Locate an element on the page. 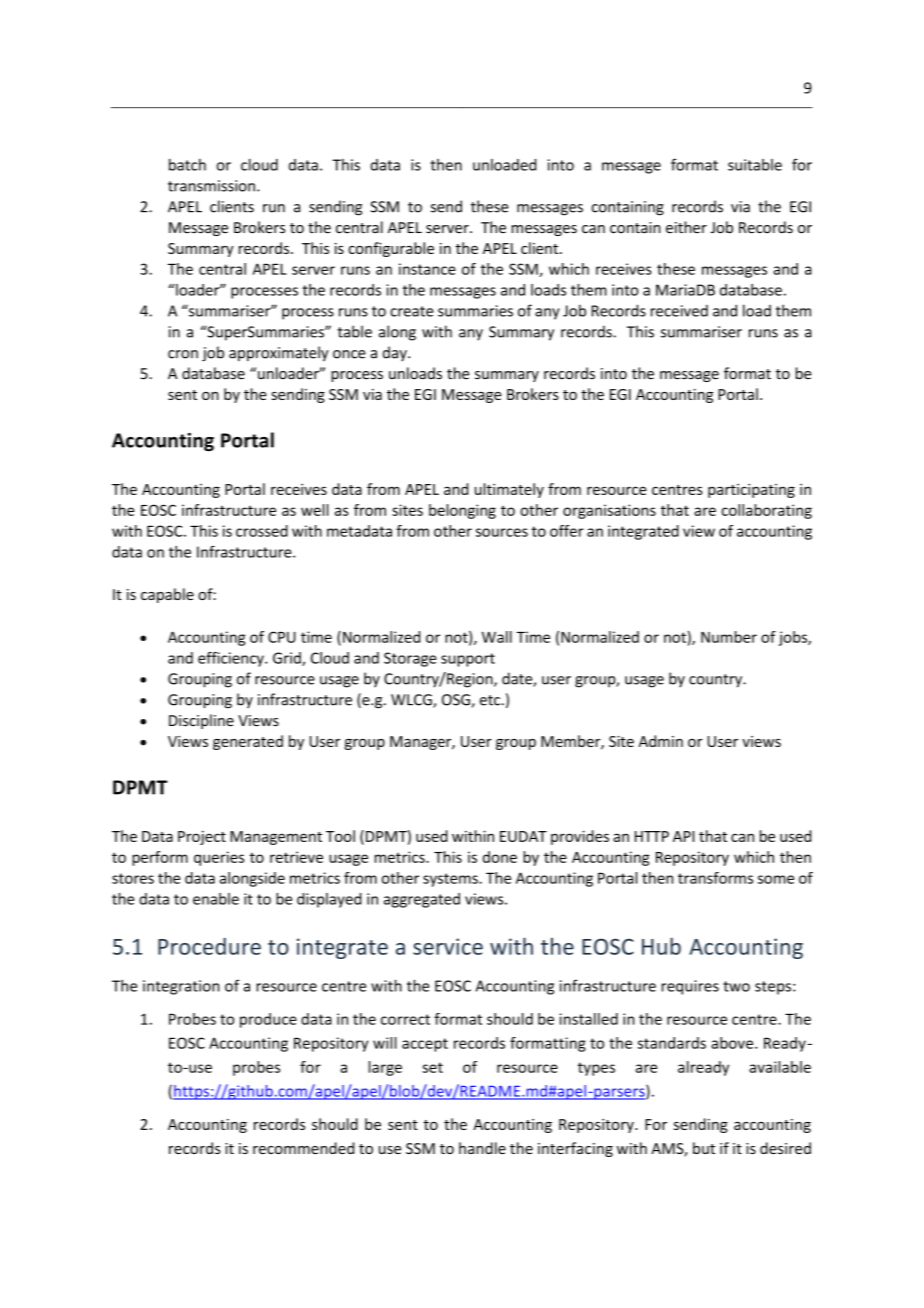 The width and height of the image is (924, 1308). recommended is located at coordinates (303, 1148).
